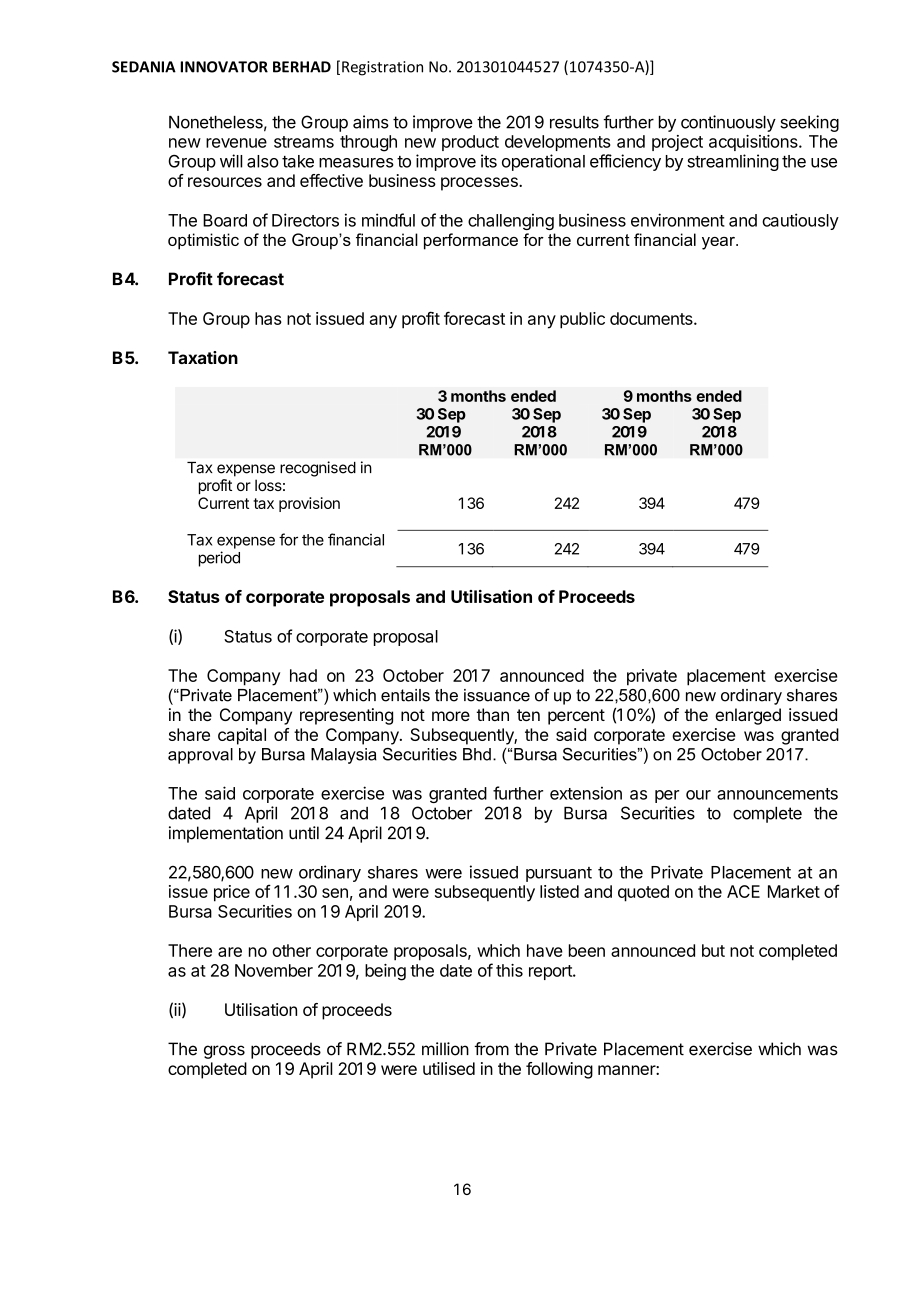 The image size is (924, 1308). What do you see at coordinates (497, 695) in the image?
I see `issuance` at bounding box center [497, 695].
